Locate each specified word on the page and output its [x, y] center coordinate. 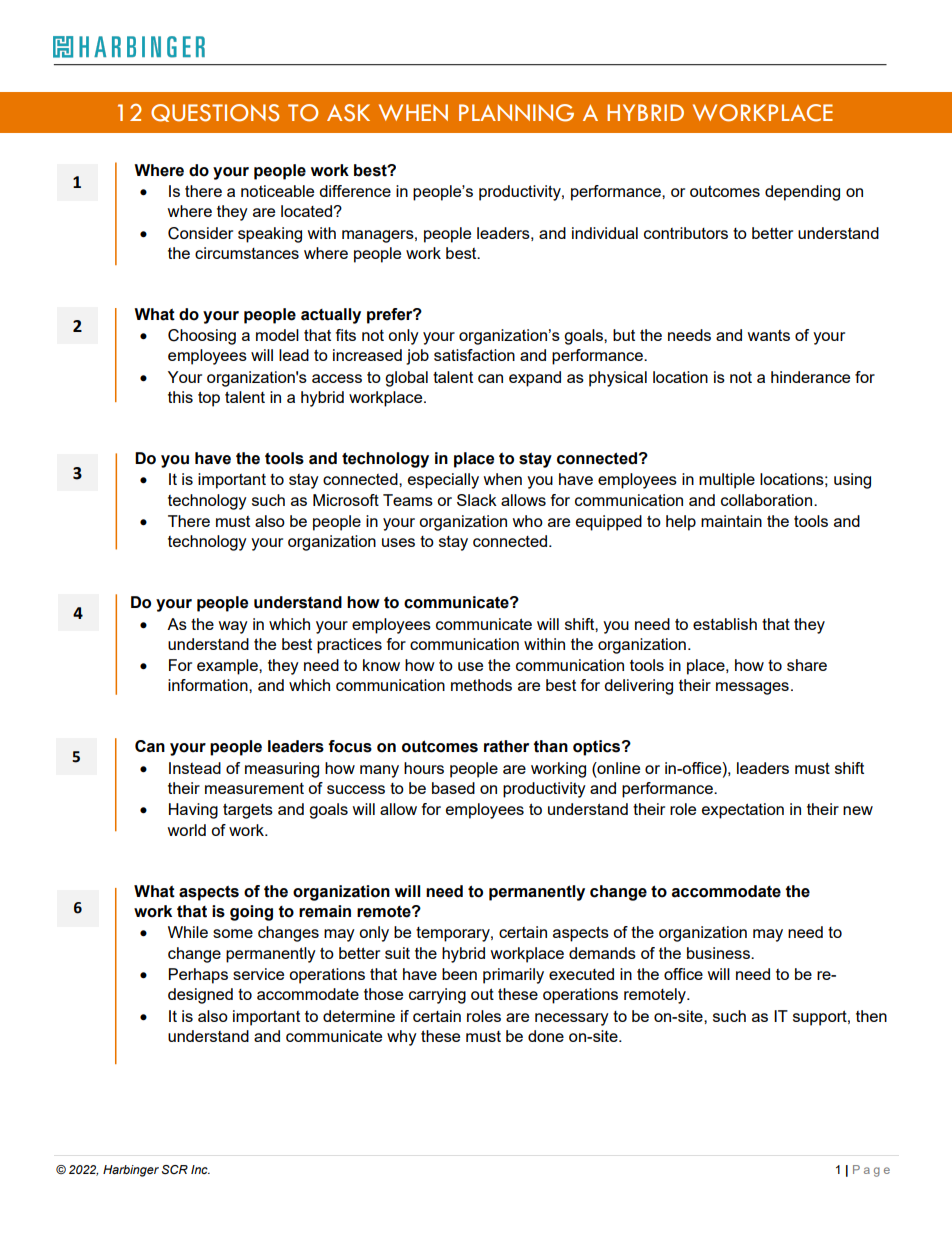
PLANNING [516, 113]
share [807, 665]
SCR [175, 1169]
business [719, 953]
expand [535, 379]
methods [481, 685]
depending [802, 193]
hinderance [810, 377]
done [546, 1036]
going [251, 913]
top [209, 399]
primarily [513, 976]
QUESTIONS [215, 113]
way [233, 627]
